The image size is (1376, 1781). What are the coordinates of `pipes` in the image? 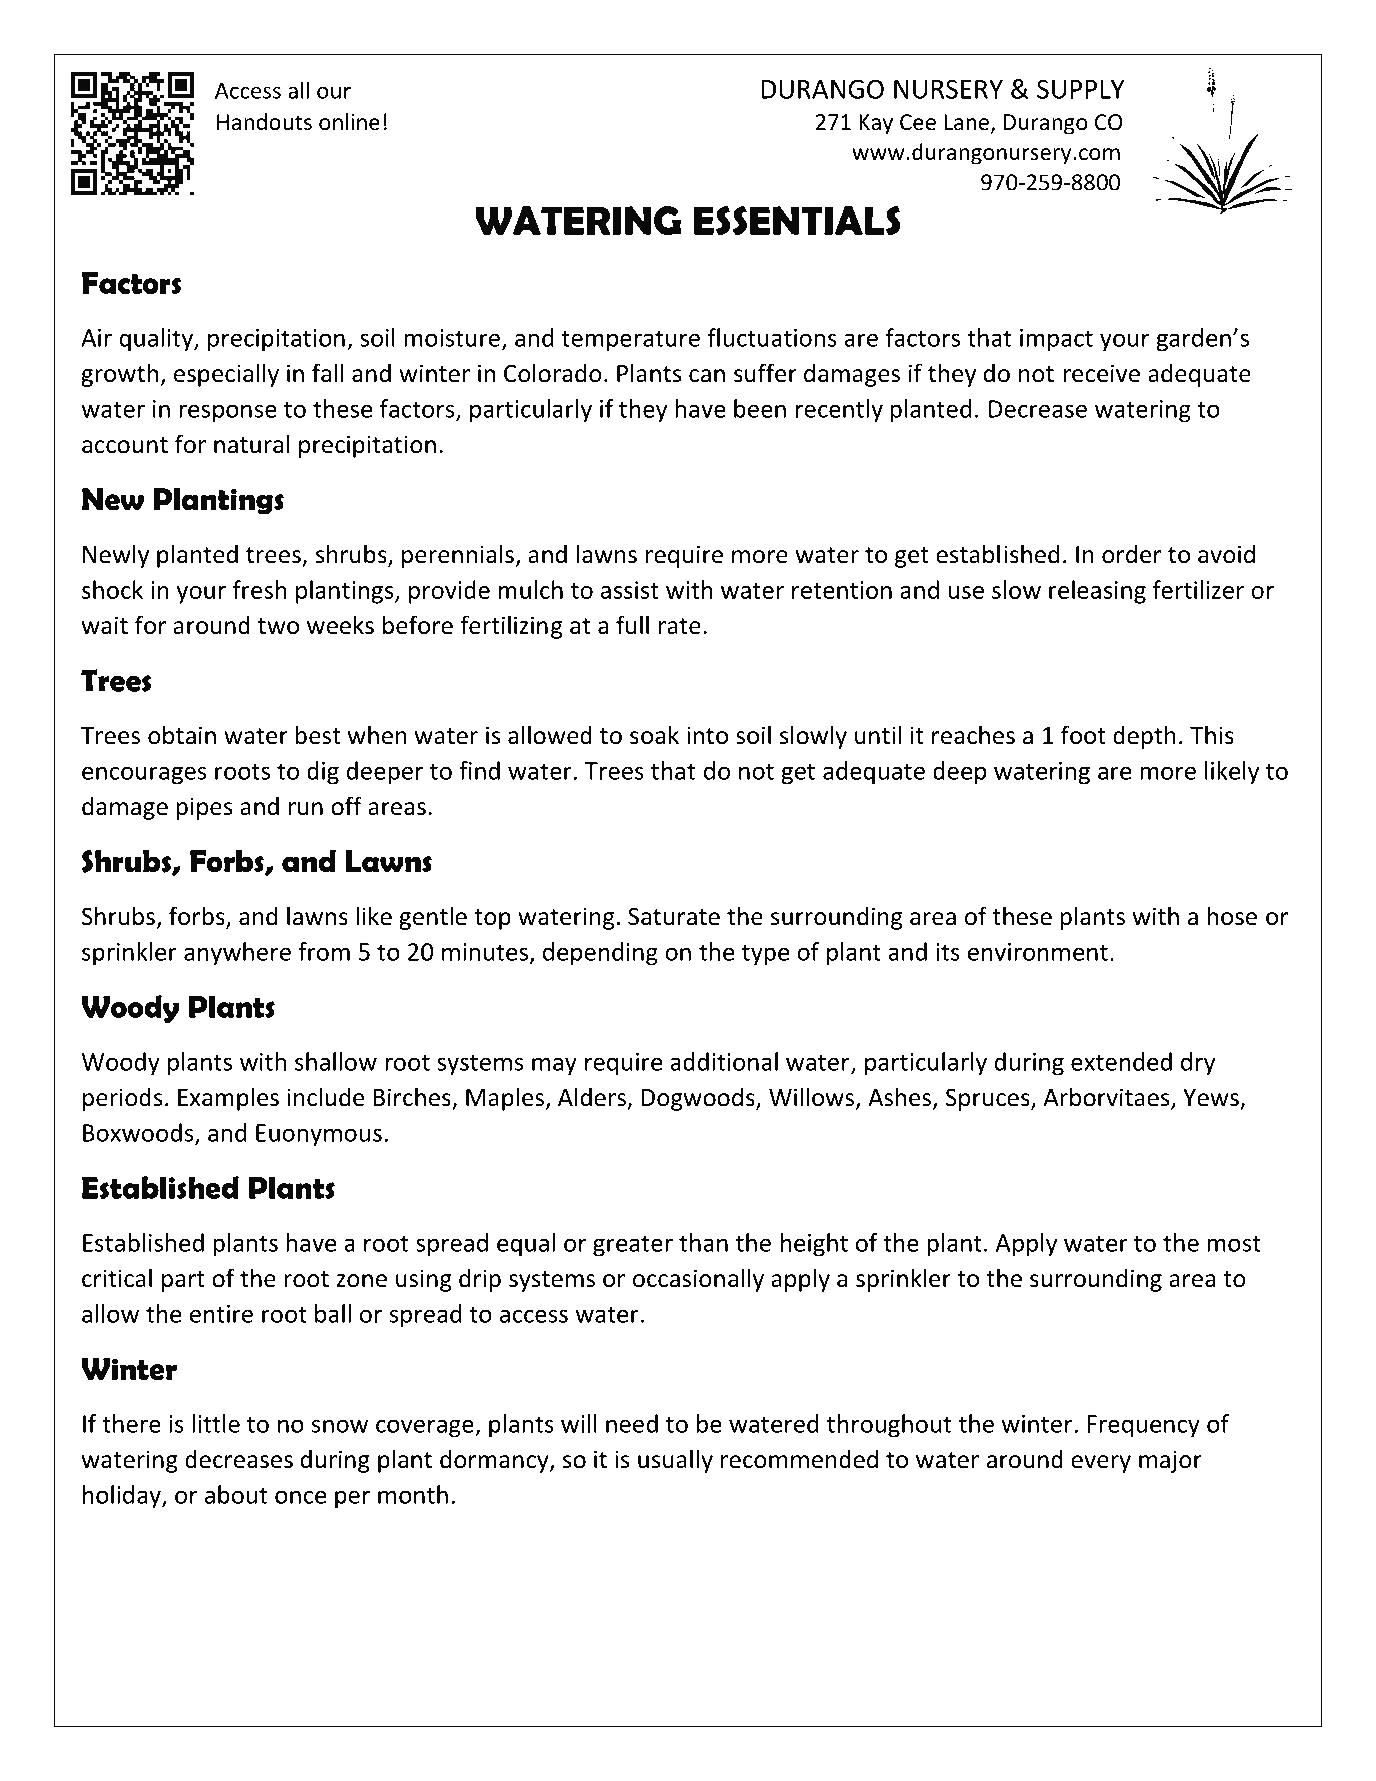 It's located at (204, 808).
